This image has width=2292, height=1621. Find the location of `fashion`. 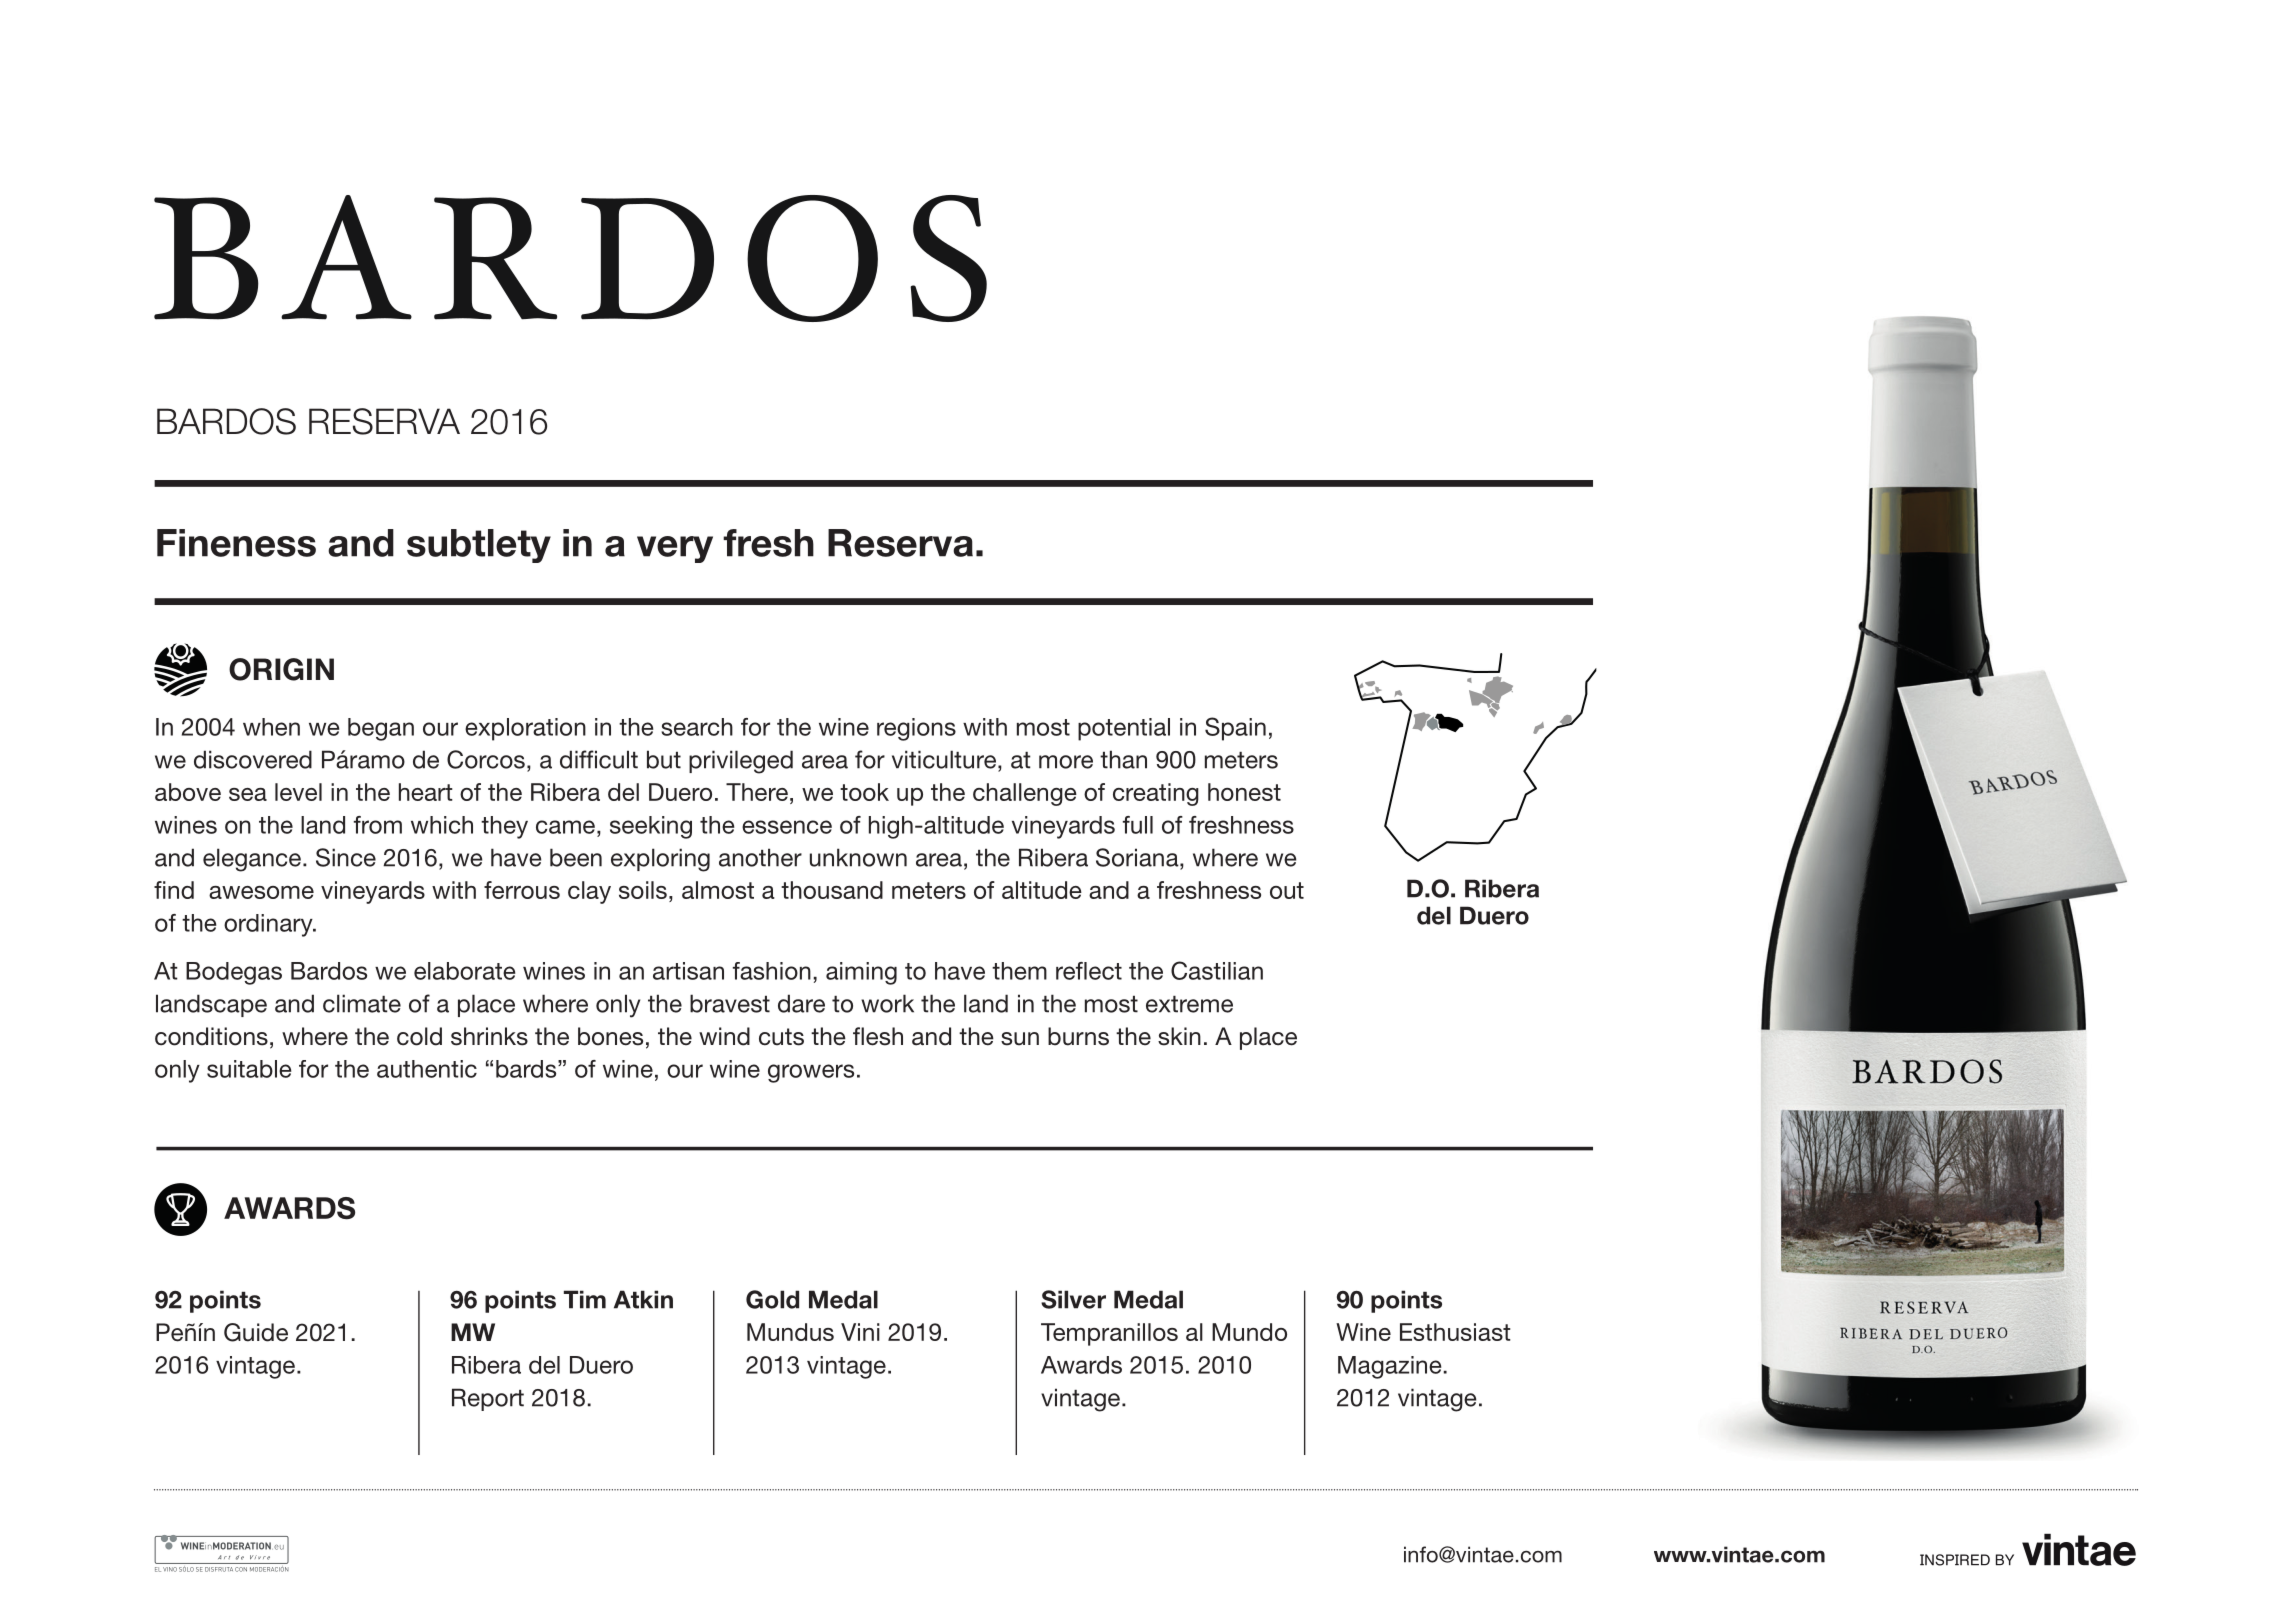

fashion is located at coordinates (772, 971).
